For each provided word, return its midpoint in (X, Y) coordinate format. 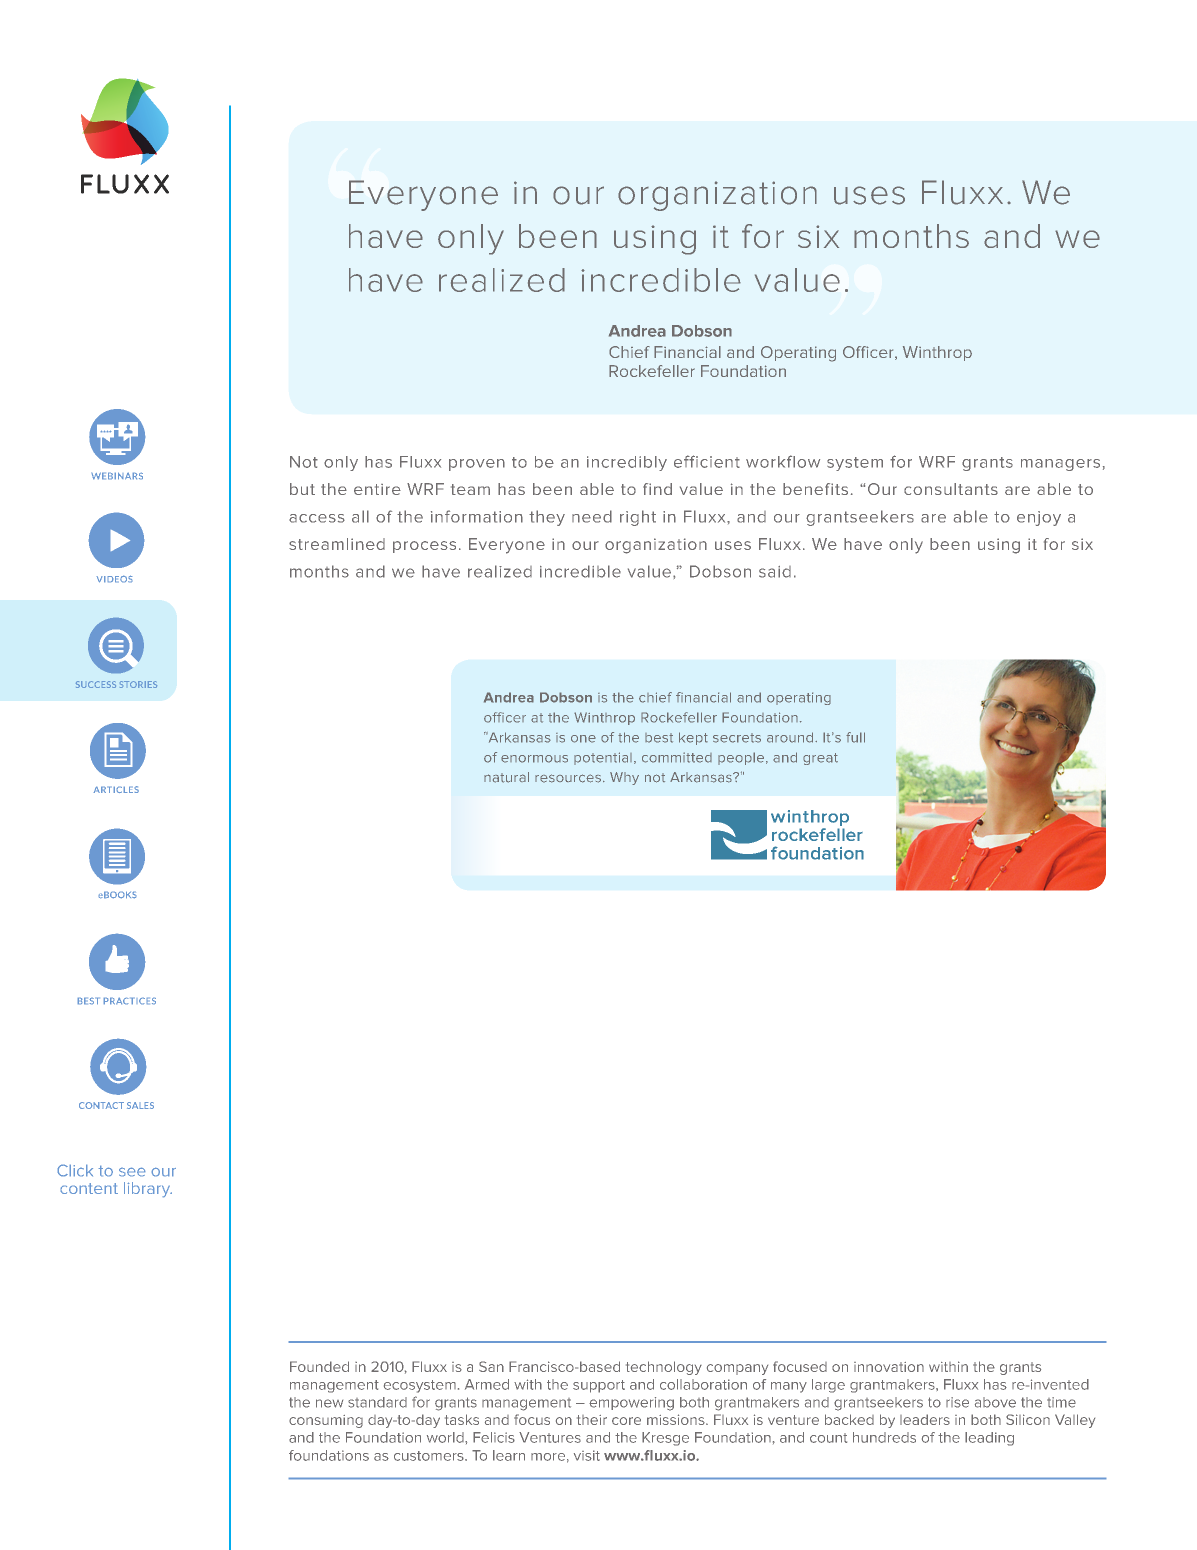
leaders (925, 1419)
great (820, 759)
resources (568, 778)
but (302, 489)
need (592, 516)
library (148, 1190)
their (592, 1420)
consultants (951, 489)
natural (506, 777)
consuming (326, 1421)
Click (75, 1170)
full (855, 737)
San (491, 1366)
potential (603, 758)
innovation (889, 1367)
